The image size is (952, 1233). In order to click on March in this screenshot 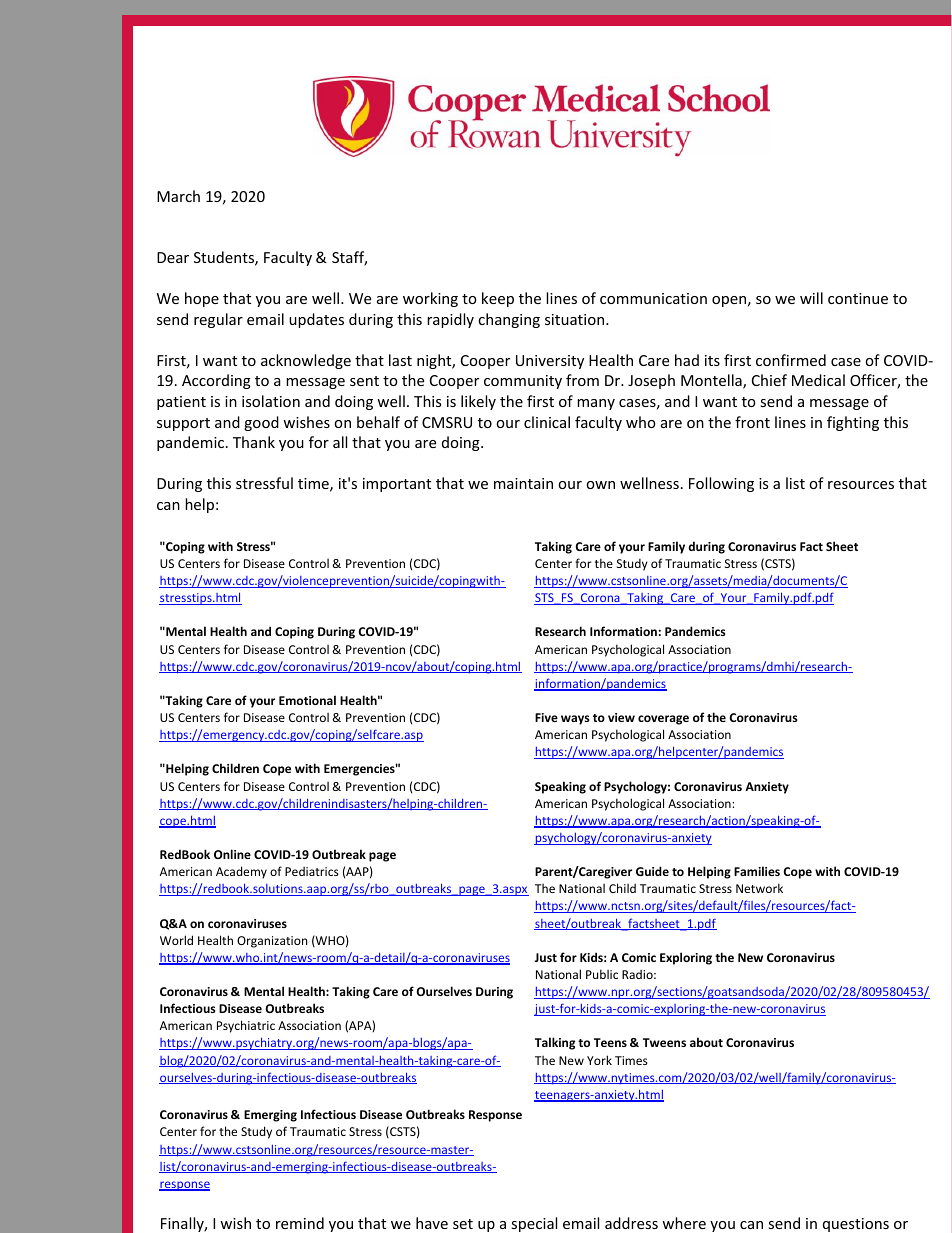, I will do `click(178, 196)`.
